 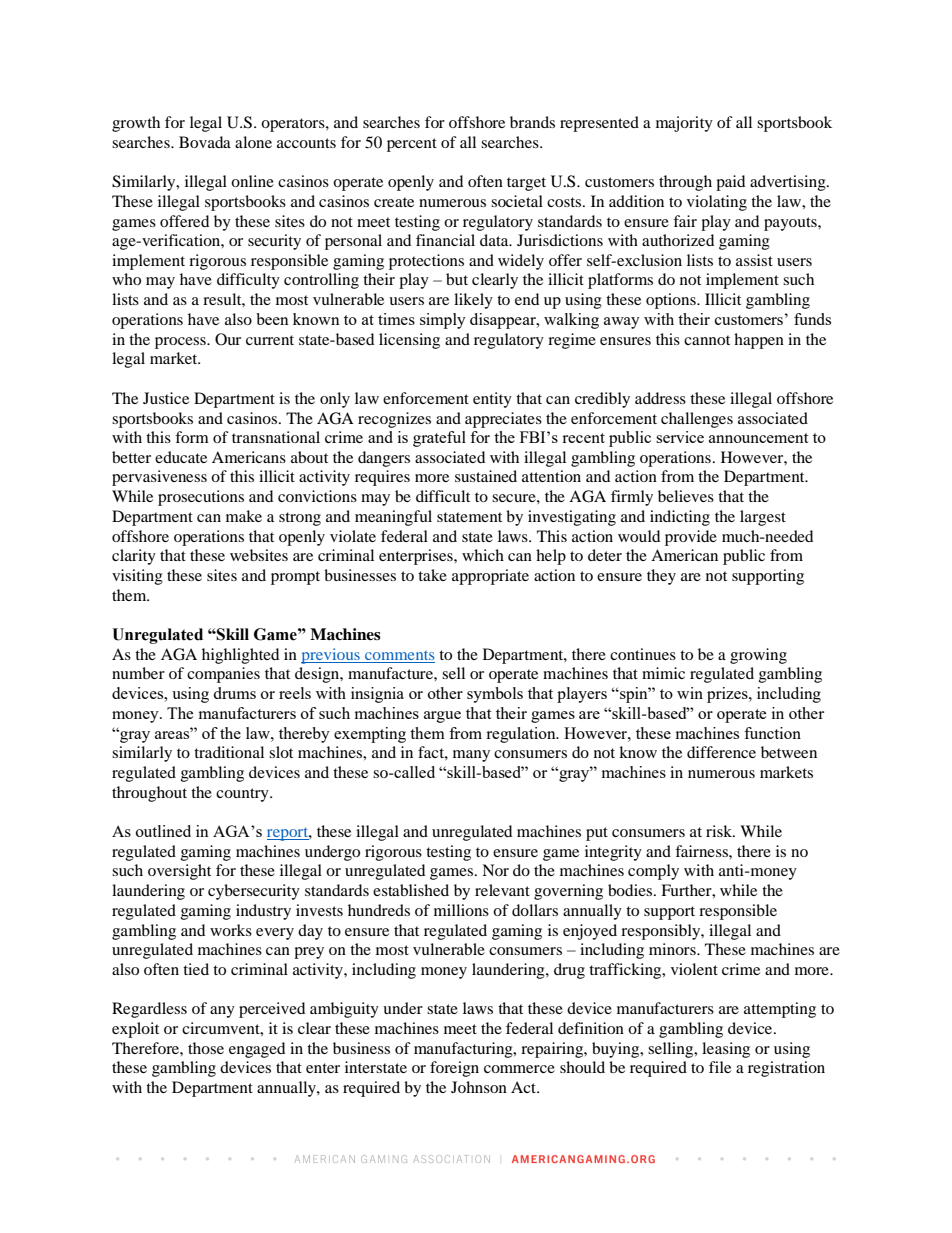 What do you see at coordinates (492, 400) in the image?
I see `entity` at bounding box center [492, 400].
